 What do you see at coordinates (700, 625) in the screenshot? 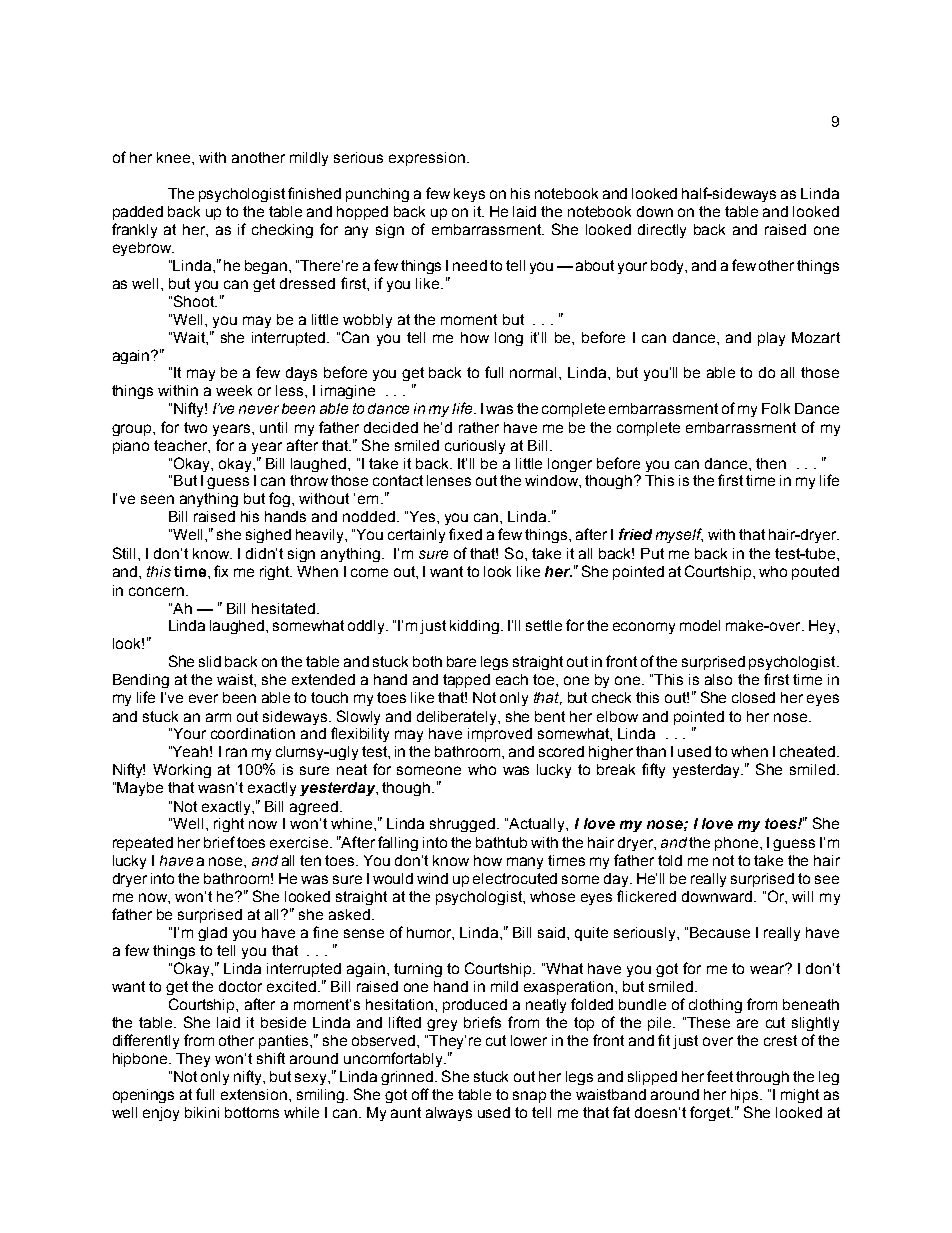
I see `model` at bounding box center [700, 625].
